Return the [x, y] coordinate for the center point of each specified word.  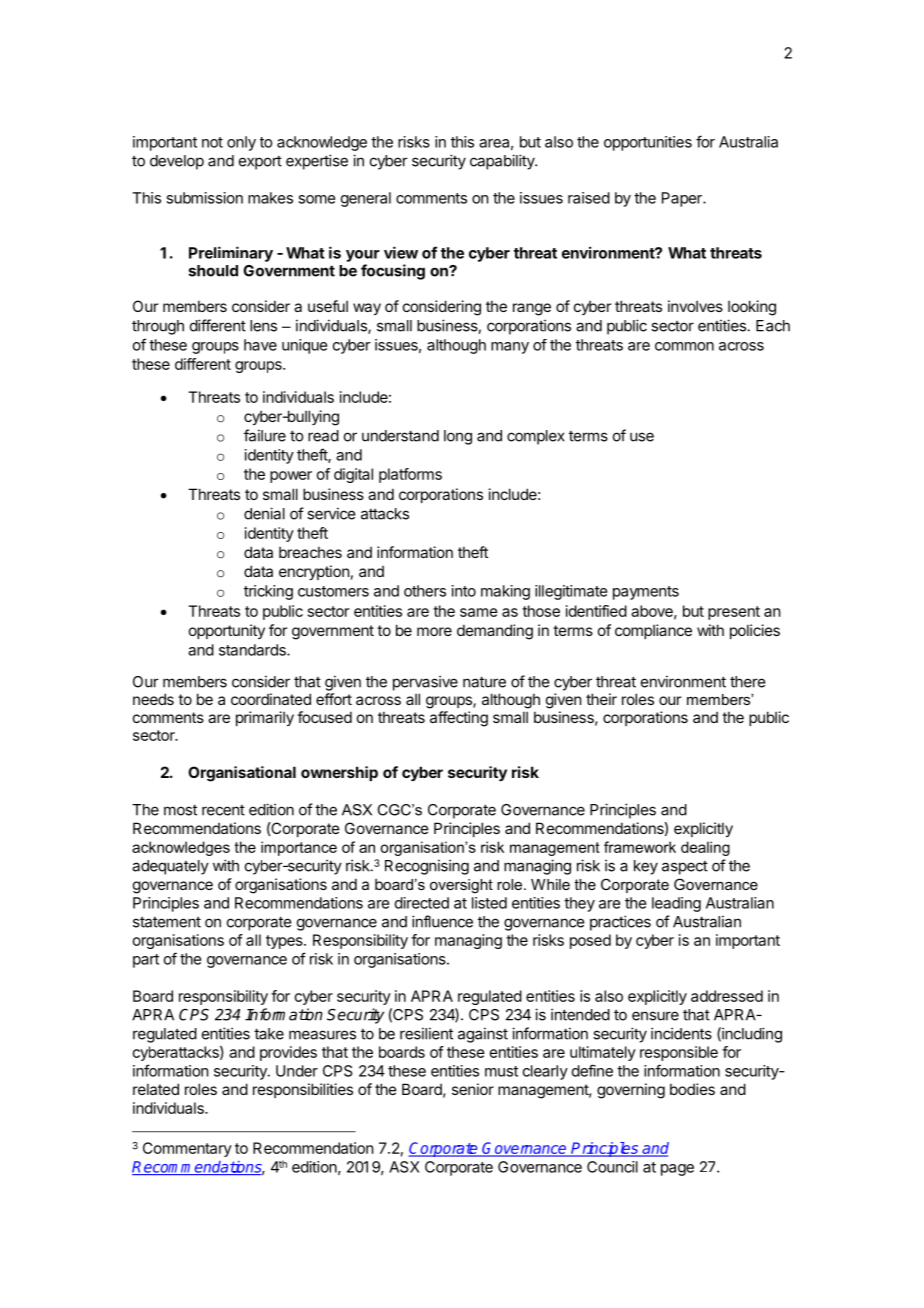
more [434, 631]
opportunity [227, 631]
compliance [653, 631]
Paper [683, 199]
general [366, 199]
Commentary [187, 1149]
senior [473, 1089]
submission [204, 198]
